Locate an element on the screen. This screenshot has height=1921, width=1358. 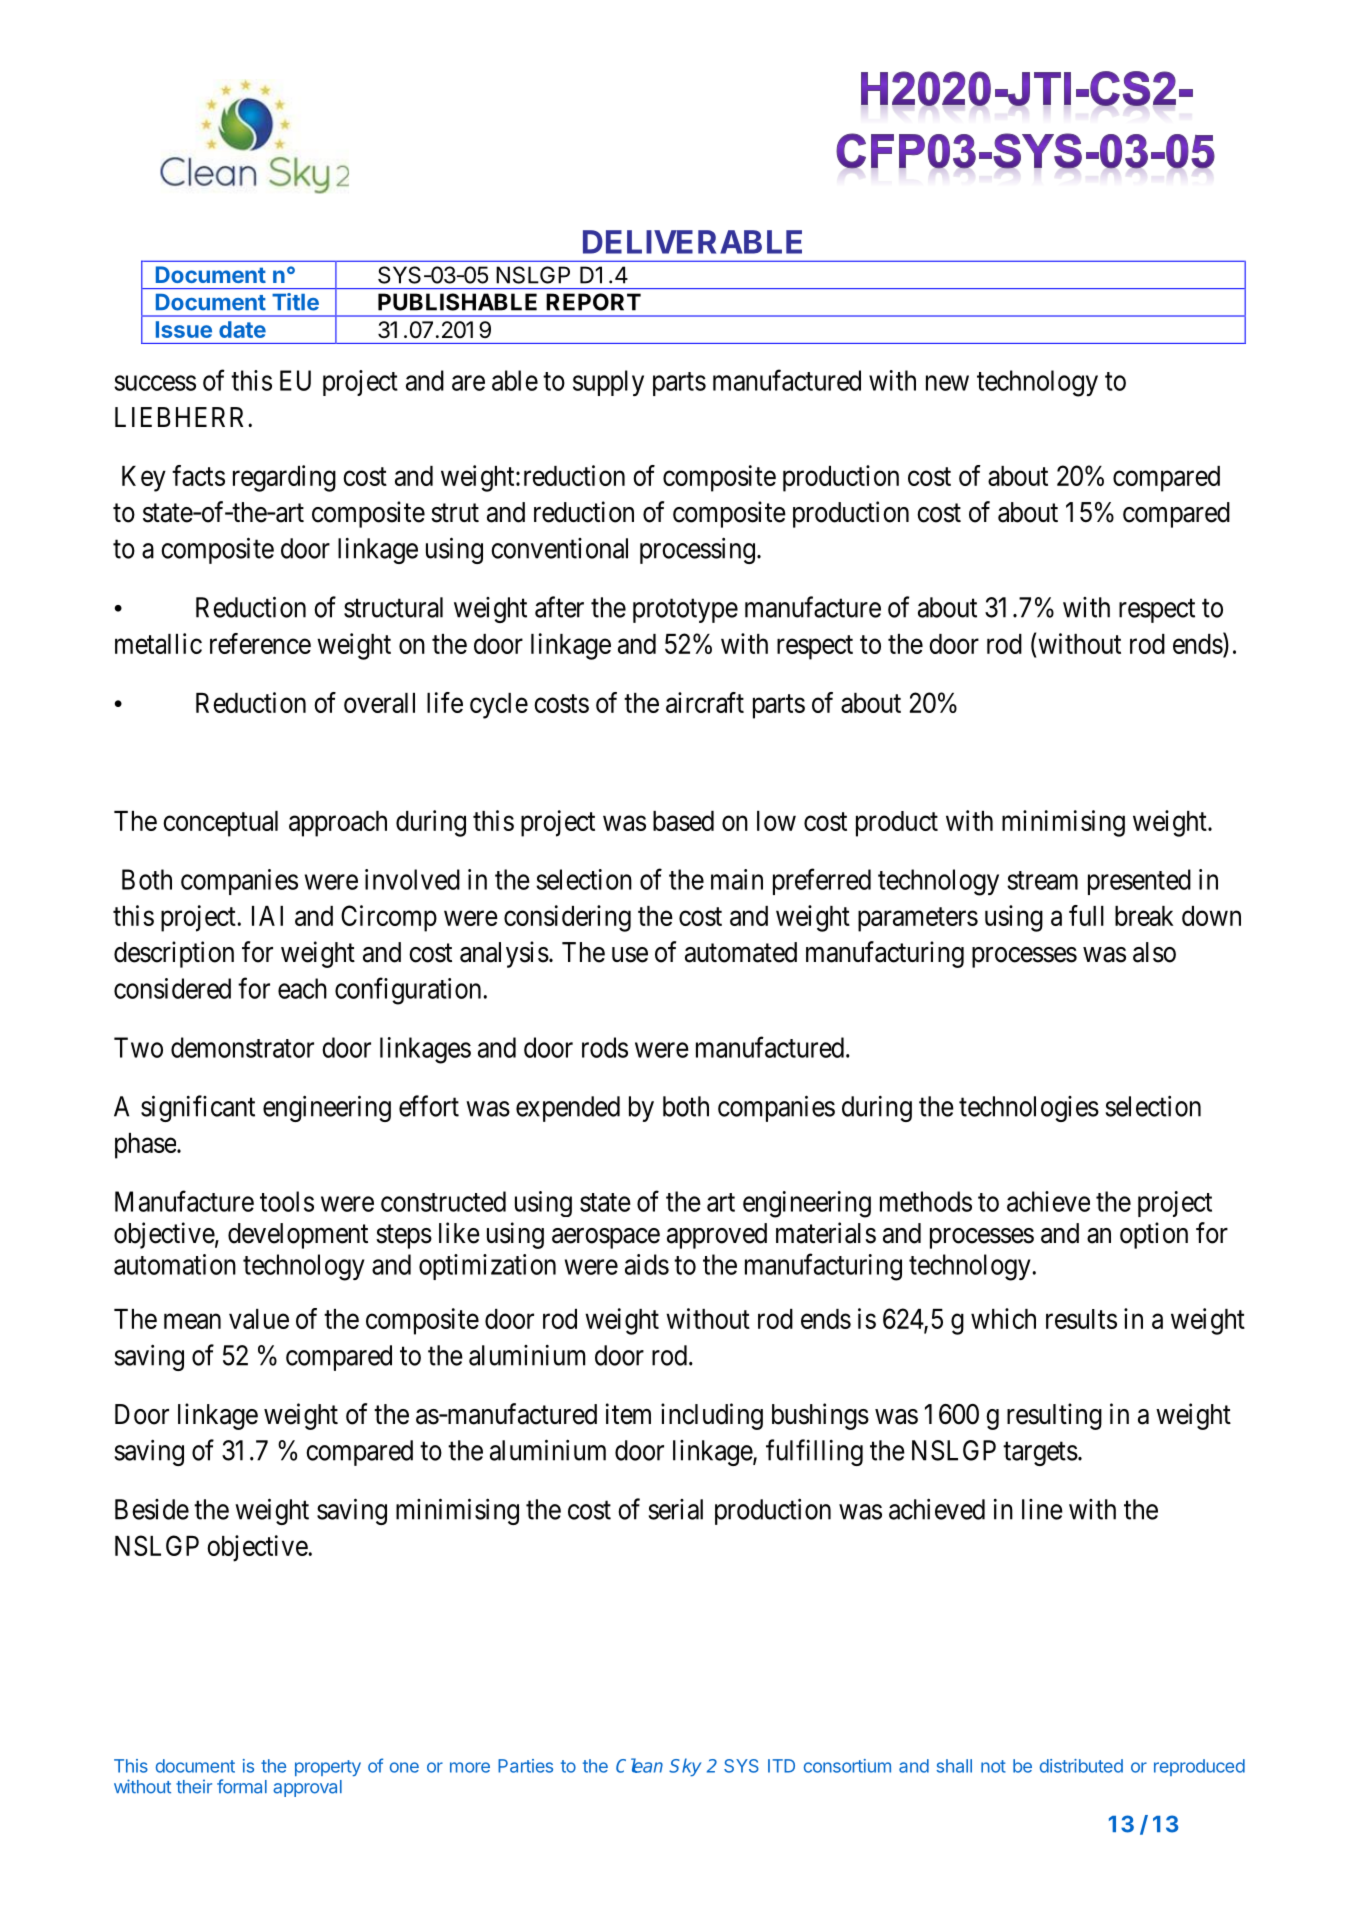
formal is located at coordinates (242, 1786).
